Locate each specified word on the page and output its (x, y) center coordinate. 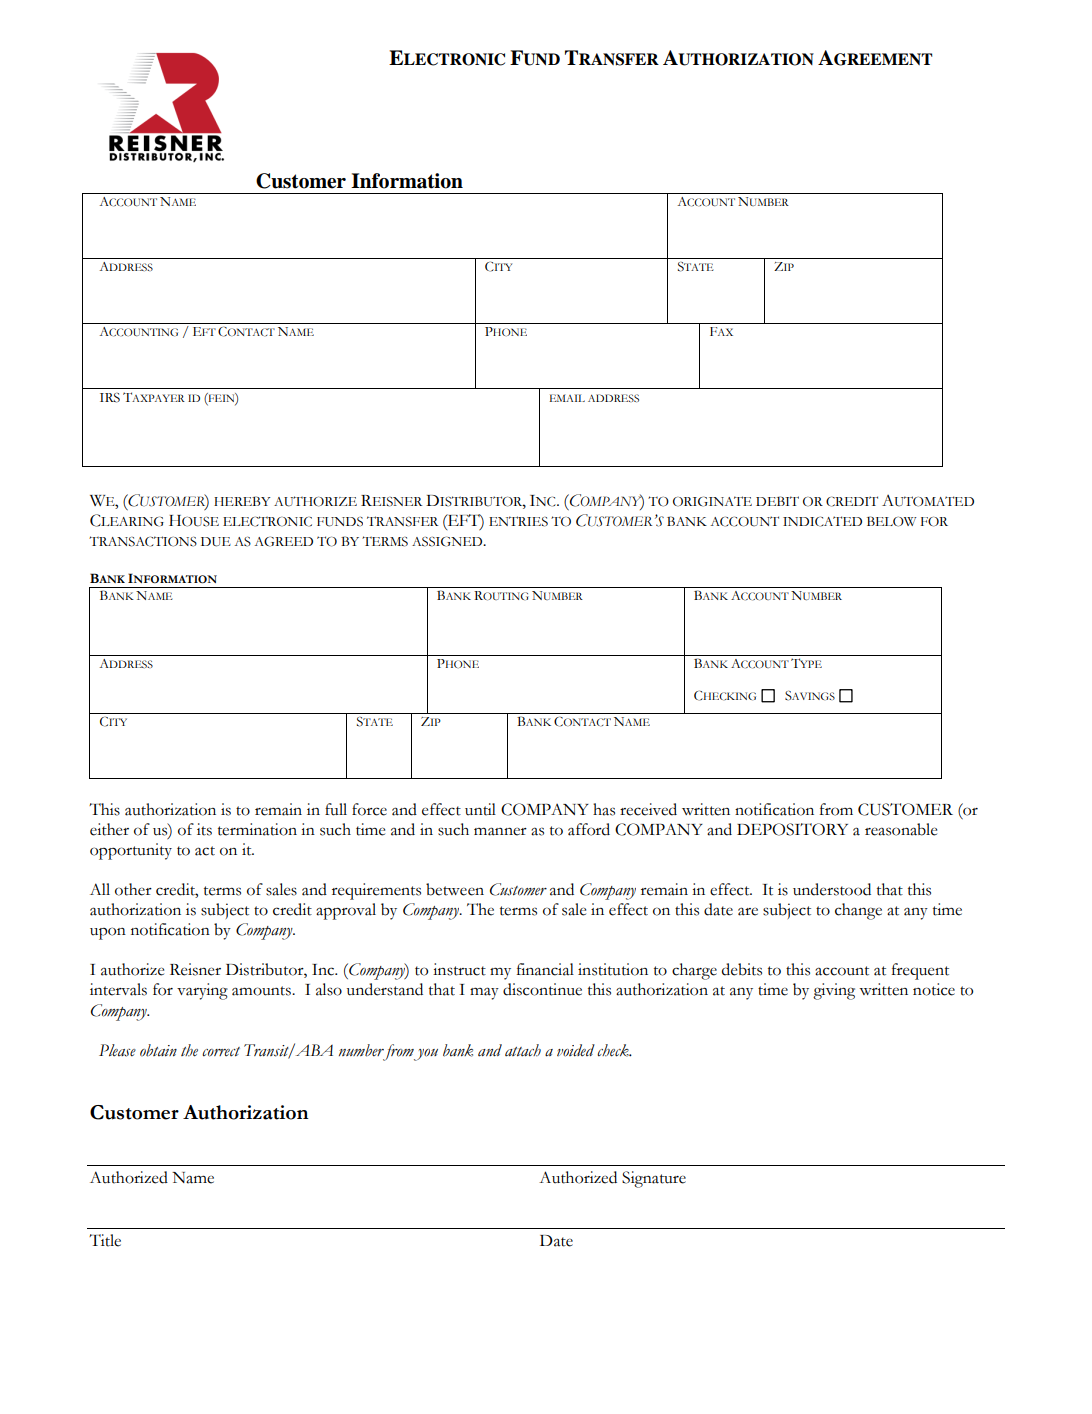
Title (105, 1240)
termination (257, 829)
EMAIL (567, 398)
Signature (654, 1179)
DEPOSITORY (792, 829)
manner (500, 831)
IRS (110, 398)
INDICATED (822, 521)
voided (576, 1050)
